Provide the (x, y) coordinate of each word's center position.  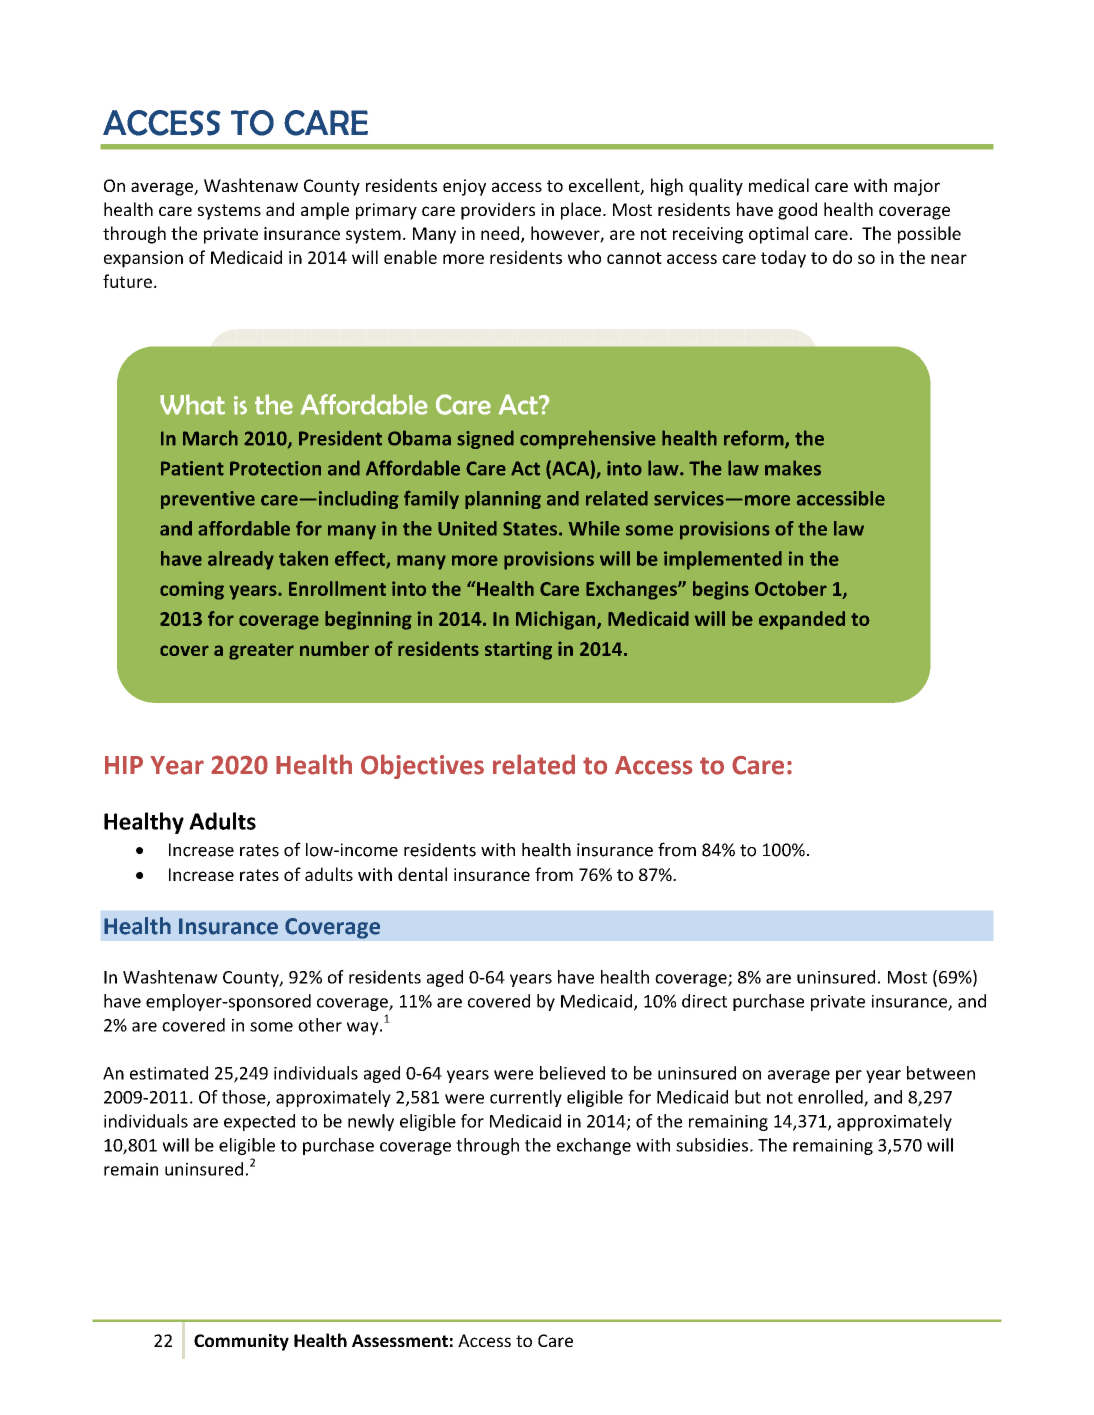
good (797, 211)
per (849, 1076)
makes (793, 468)
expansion (143, 259)
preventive (208, 500)
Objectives (422, 766)
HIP (124, 765)
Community (241, 1342)
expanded (802, 620)
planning (503, 500)
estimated (169, 1073)
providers (498, 211)
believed (572, 1073)
